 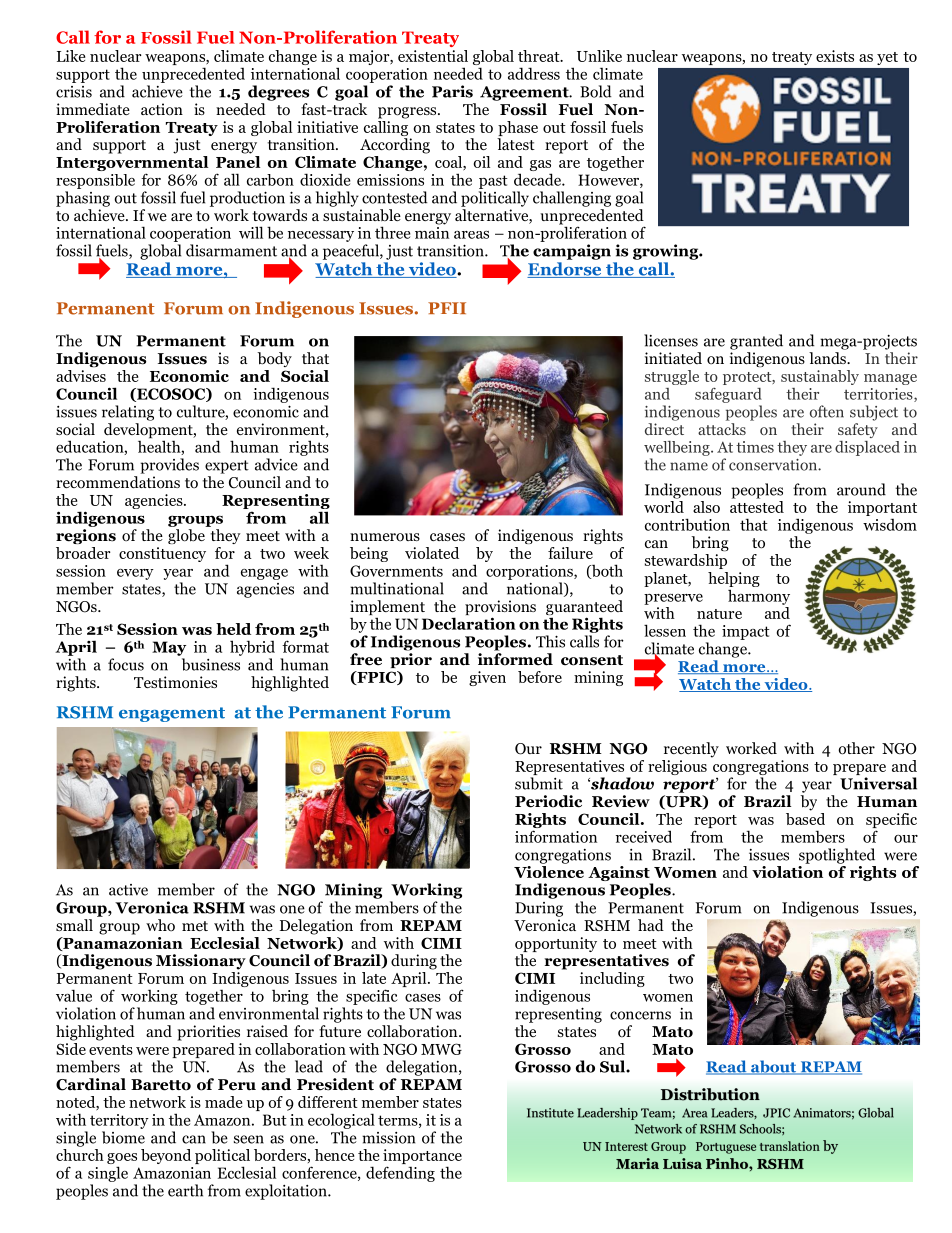 I want to click on active, so click(x=128, y=890).
